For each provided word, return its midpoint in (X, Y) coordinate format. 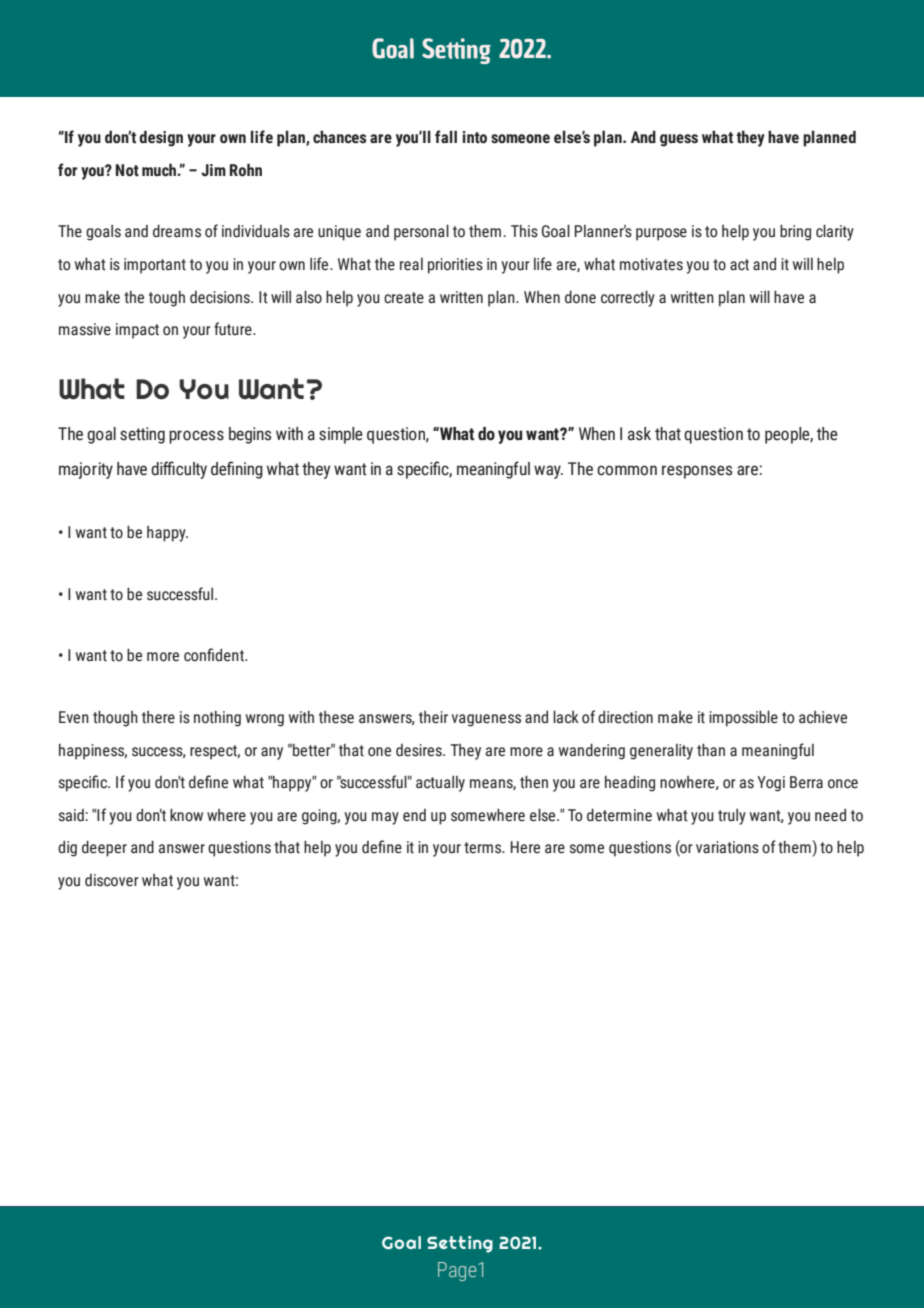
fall (446, 136)
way (548, 472)
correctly (628, 298)
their (433, 717)
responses (697, 472)
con (196, 657)
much (160, 170)
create (404, 298)
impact (137, 331)
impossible (743, 718)
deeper (104, 848)
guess (679, 140)
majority (86, 470)
